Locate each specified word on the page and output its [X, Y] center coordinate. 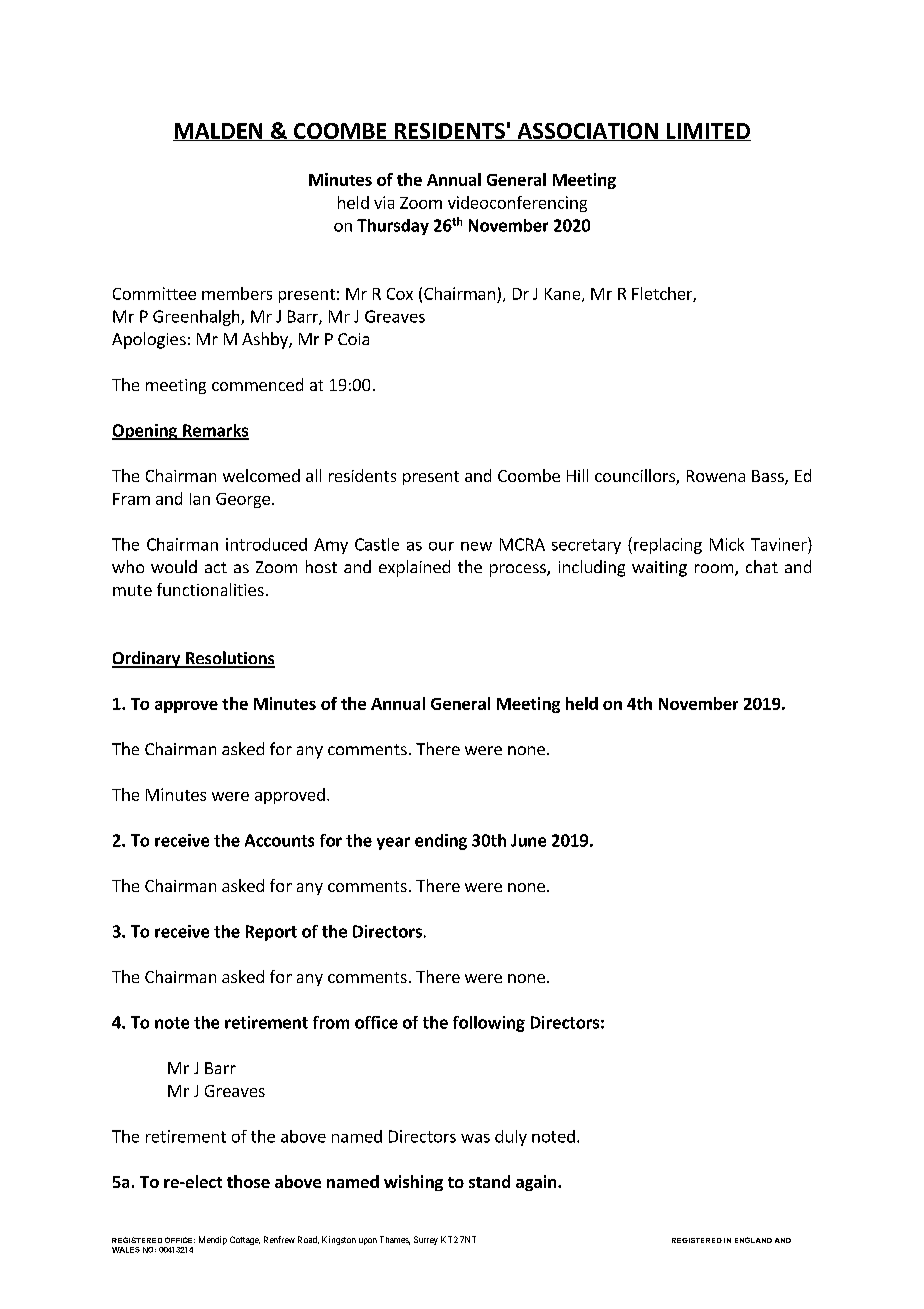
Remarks [215, 431]
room [714, 568]
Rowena [716, 476]
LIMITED [708, 132]
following [489, 1024]
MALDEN [219, 132]
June [528, 840]
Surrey [426, 1240]
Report [271, 933]
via [384, 202]
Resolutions [229, 659]
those [248, 1181]
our [441, 546]
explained [414, 568]
